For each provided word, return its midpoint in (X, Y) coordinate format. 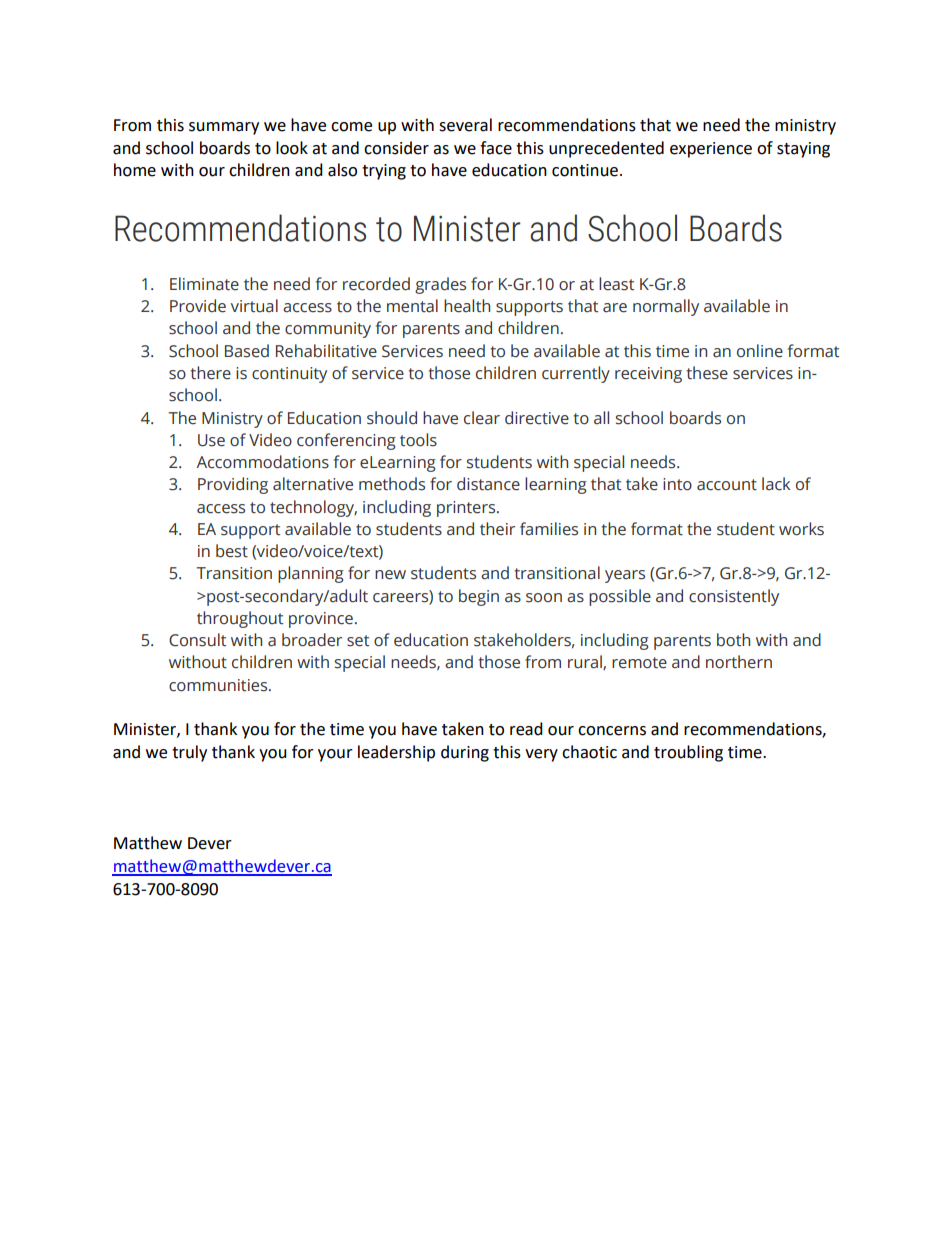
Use (211, 440)
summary (224, 128)
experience (711, 150)
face (496, 148)
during (465, 753)
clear (482, 418)
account (727, 485)
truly (189, 753)
